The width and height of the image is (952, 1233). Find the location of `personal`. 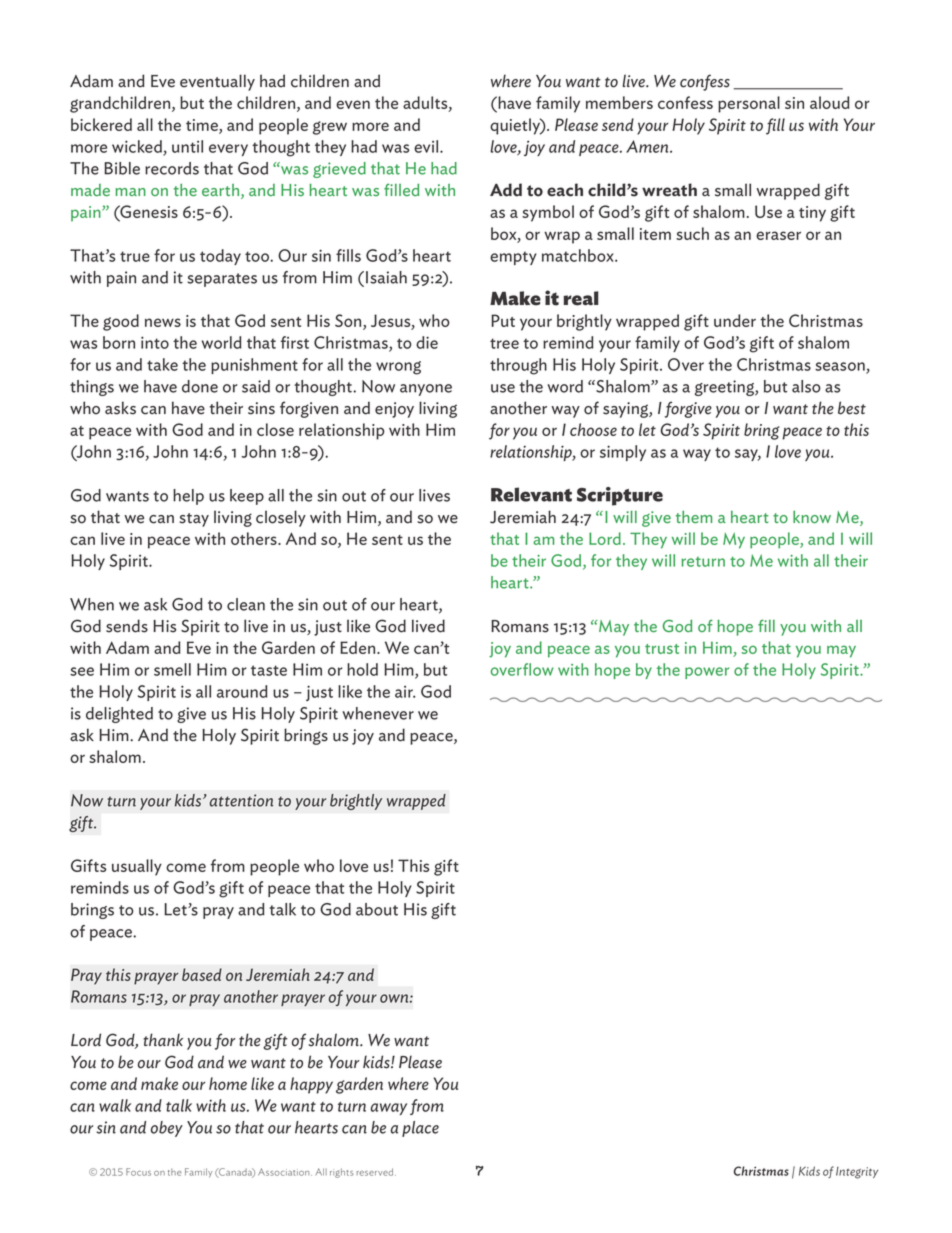

personal is located at coordinates (749, 104).
